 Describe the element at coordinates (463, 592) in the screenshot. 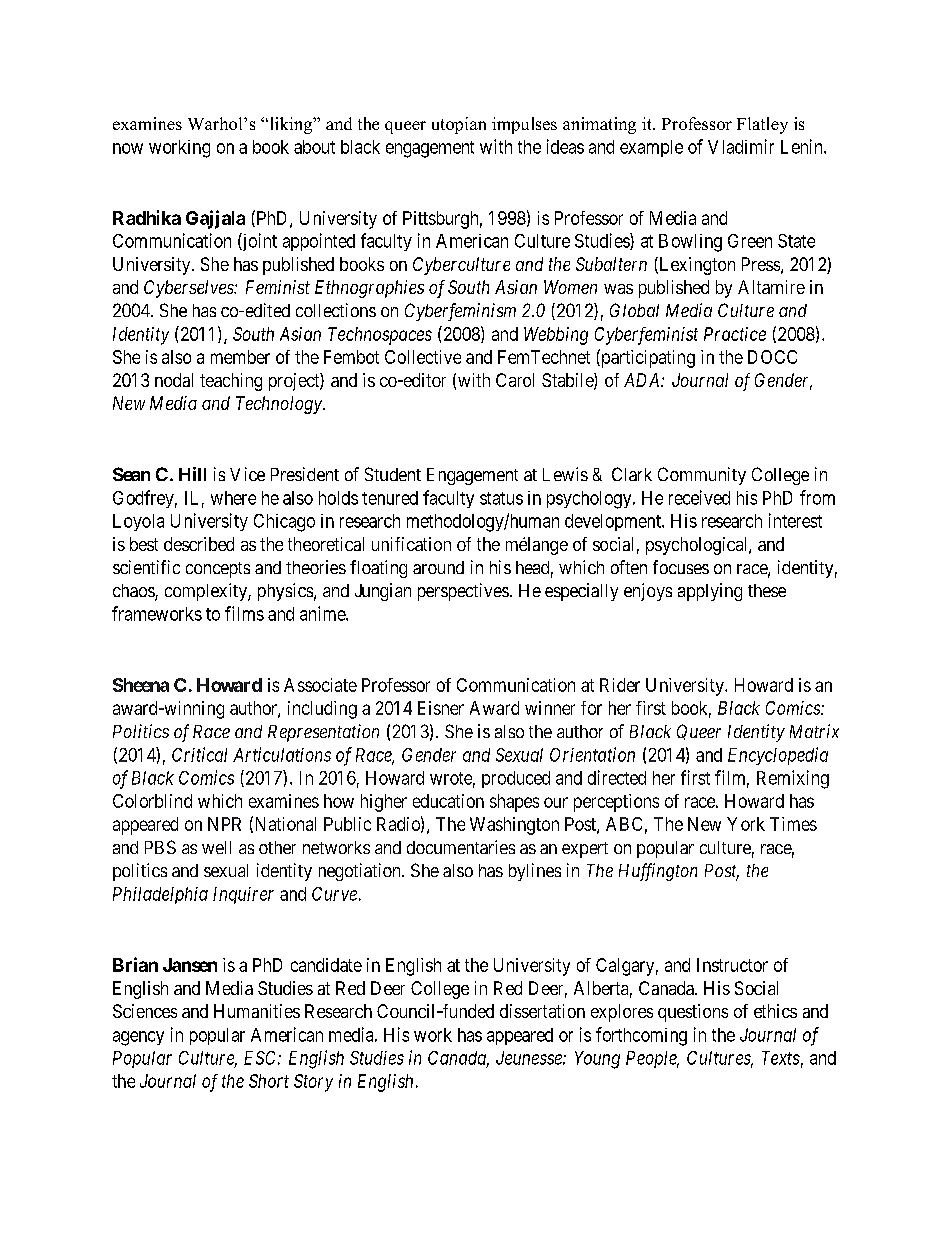

I see `perspectives` at that location.
